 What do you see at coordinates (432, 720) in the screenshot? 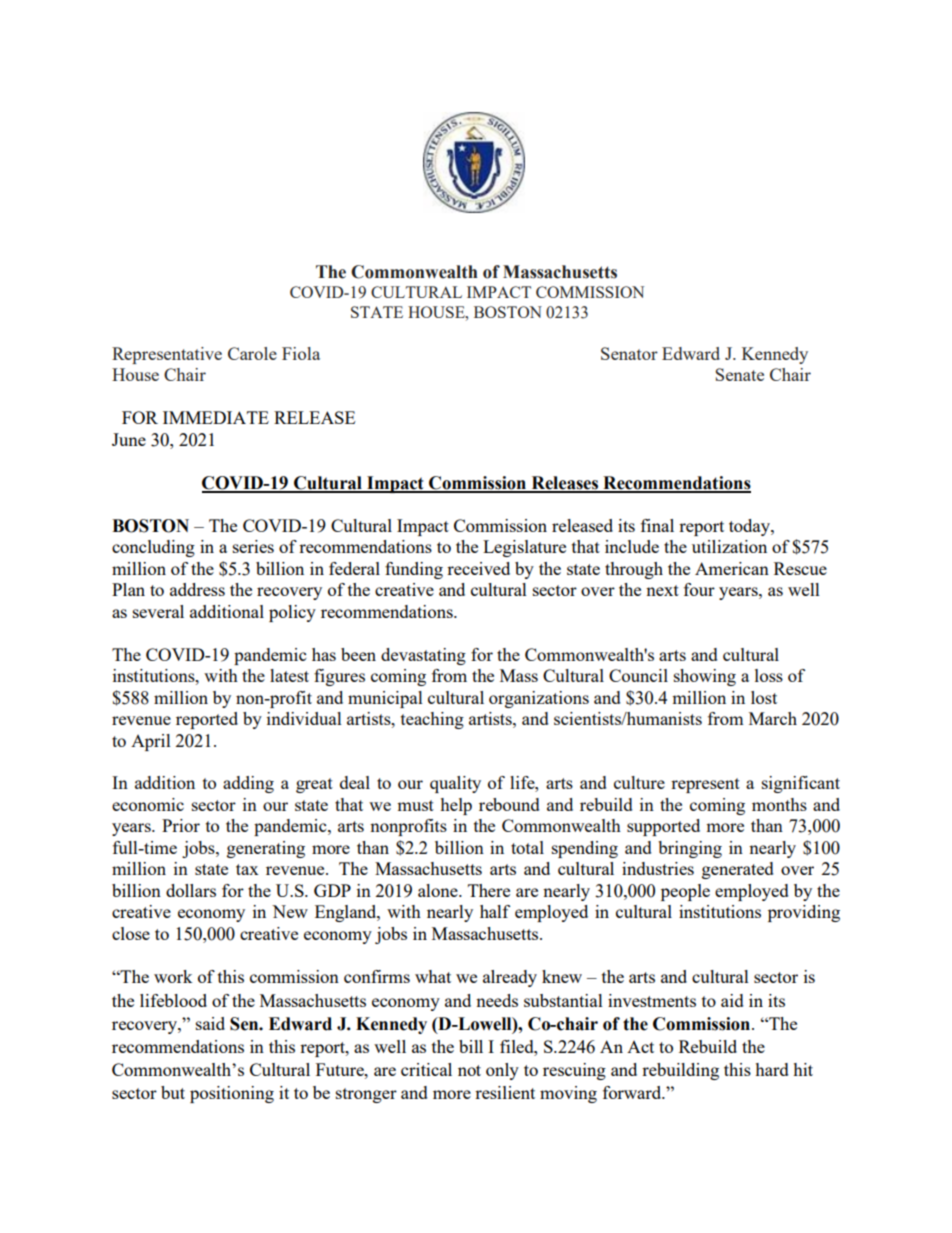
I see `teaching` at bounding box center [432, 720].
